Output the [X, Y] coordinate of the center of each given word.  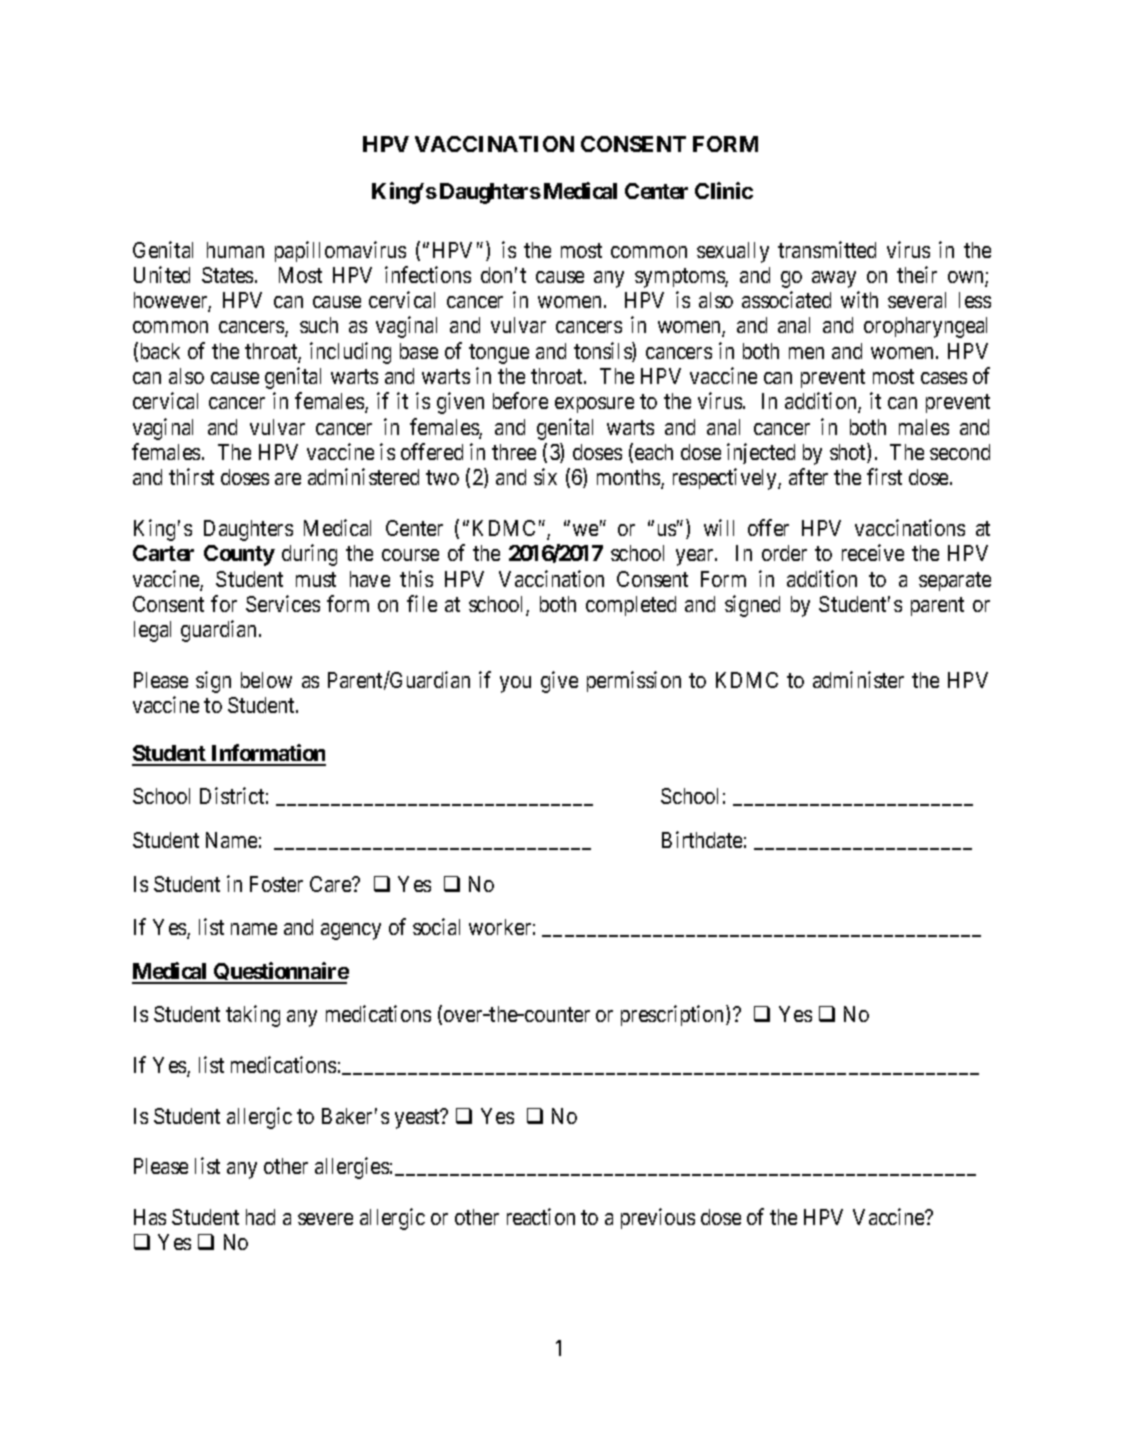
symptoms [680, 278]
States [227, 275]
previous [658, 1218]
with [859, 299]
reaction [541, 1216]
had [260, 1217]
